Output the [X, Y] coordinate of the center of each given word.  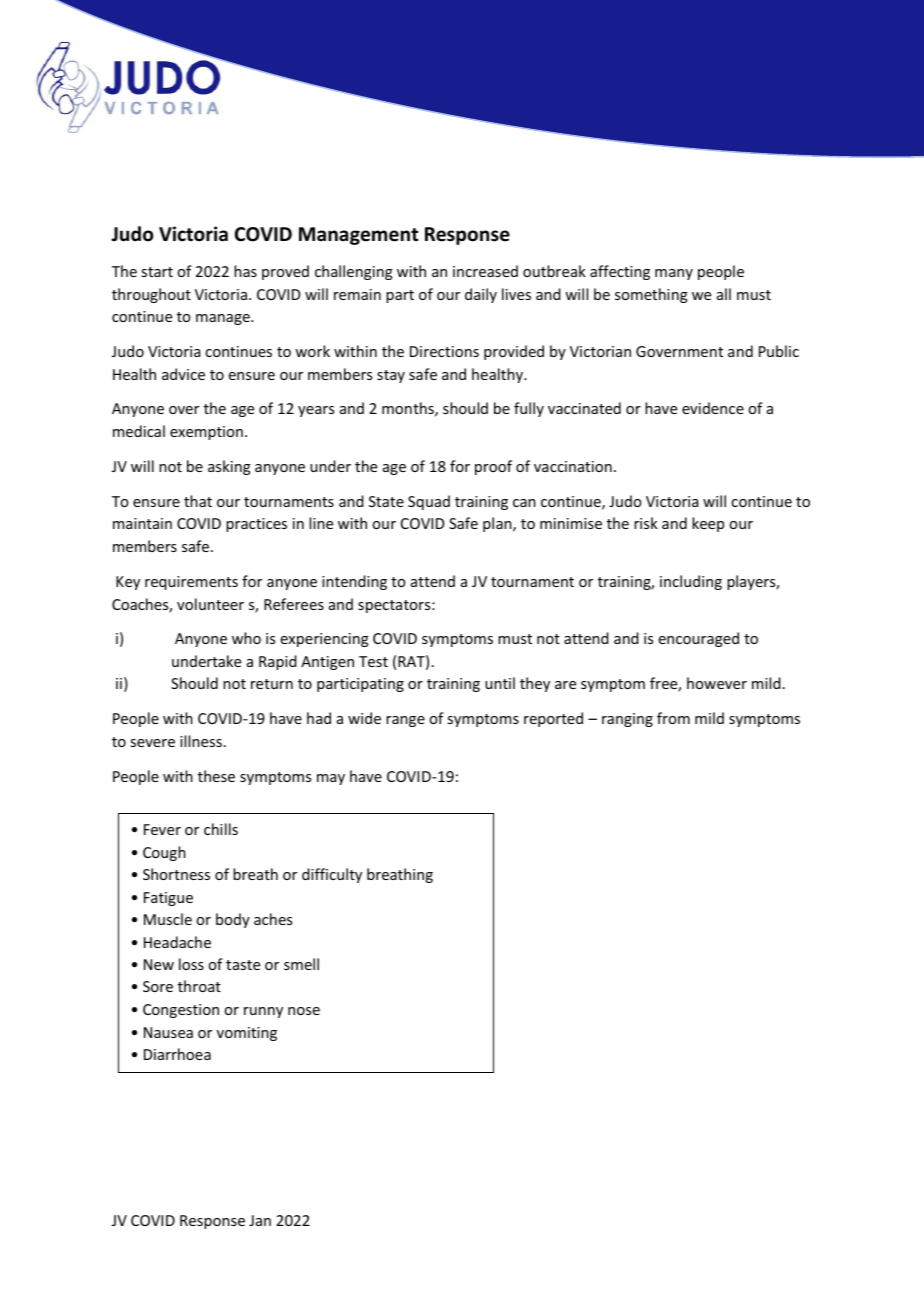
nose [304, 1011]
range [405, 721]
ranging [627, 720]
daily [481, 295]
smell [301, 964]
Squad [429, 502]
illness [201, 741]
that [198, 501]
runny [263, 1012]
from [673, 718]
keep [708, 524]
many [674, 274]
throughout [151, 295]
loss [191, 964]
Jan [260, 1220]
